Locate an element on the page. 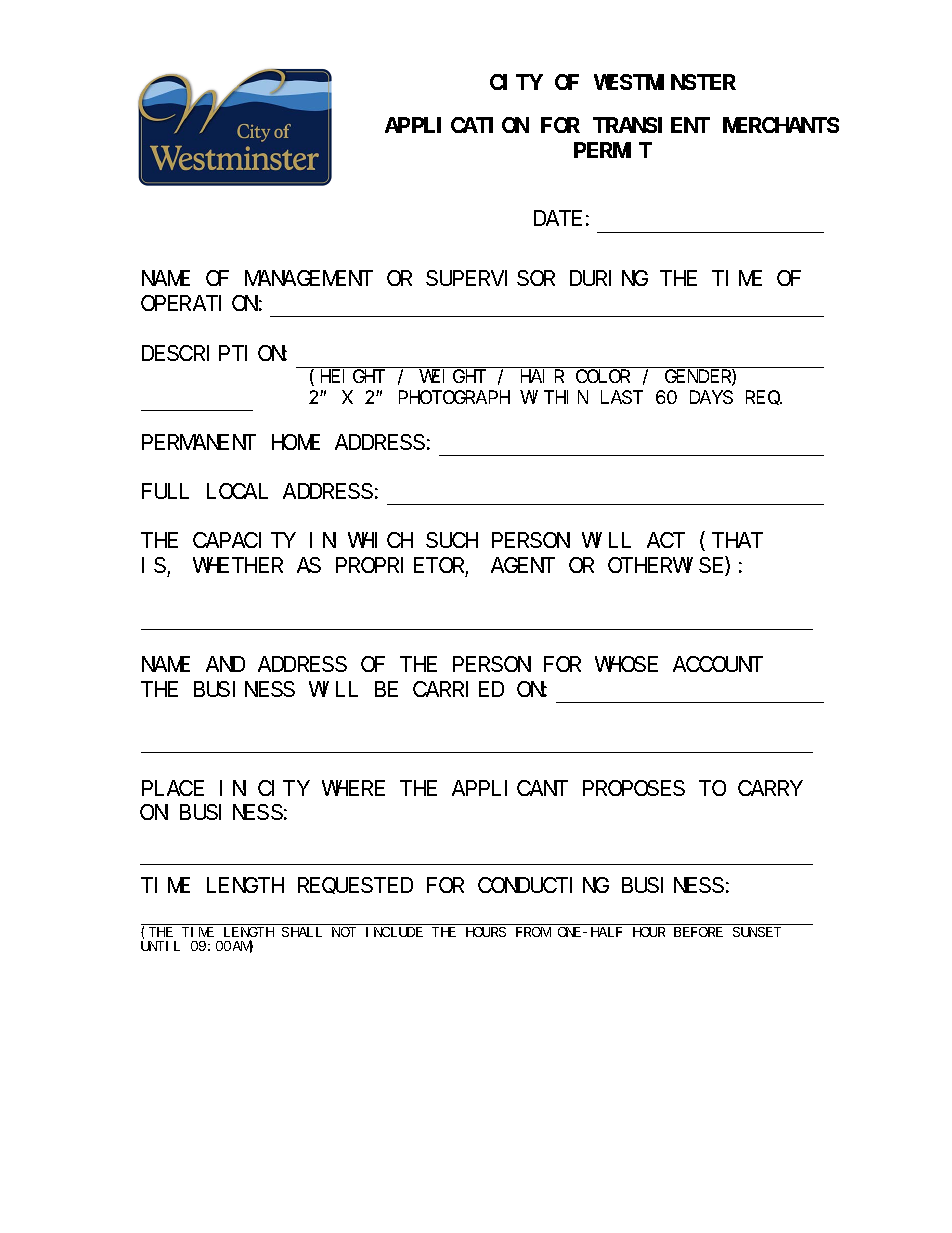 This image has height=1233, width=952. ACCOUNT is located at coordinates (718, 664).
